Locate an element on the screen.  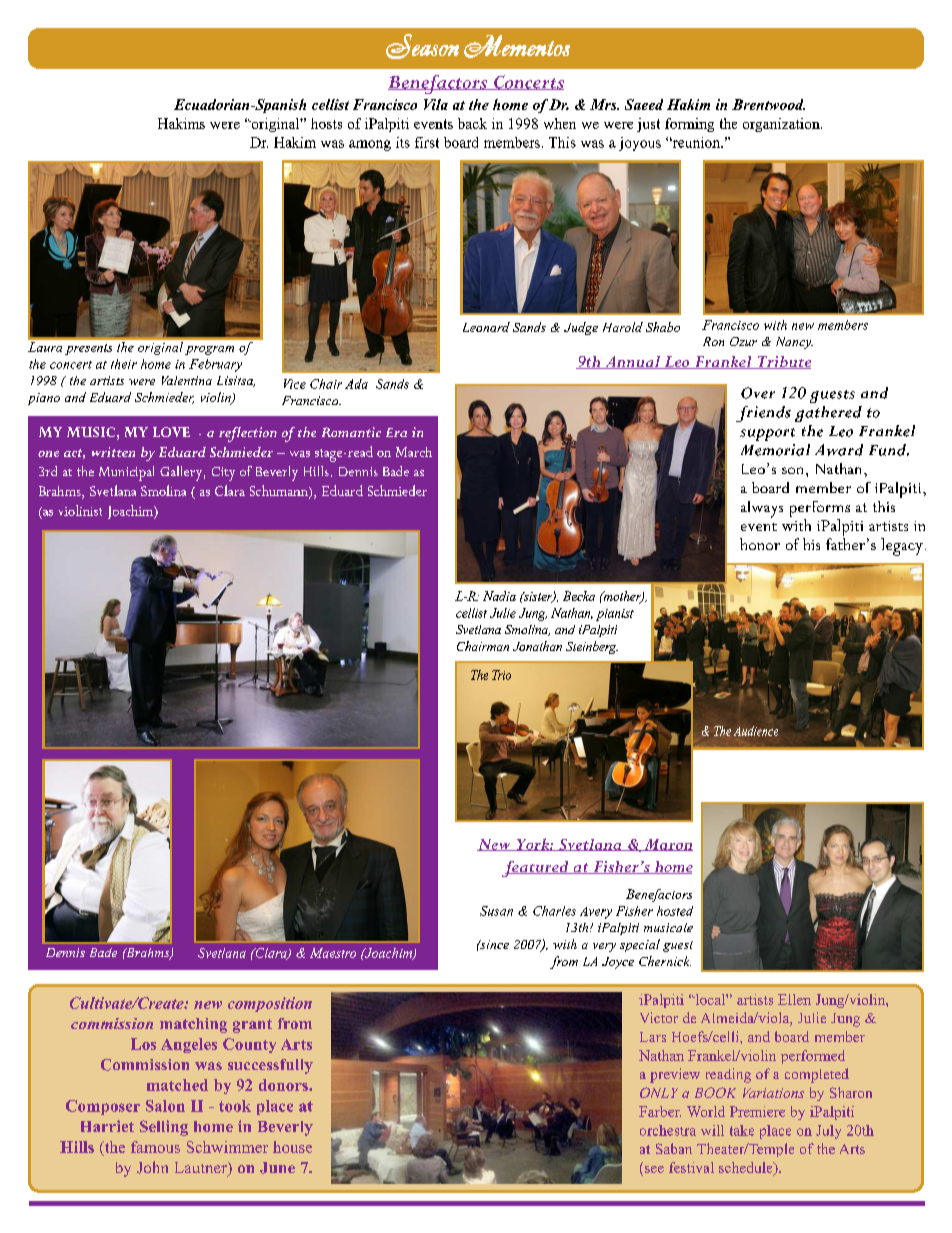
organization is located at coordinates (782, 125).
